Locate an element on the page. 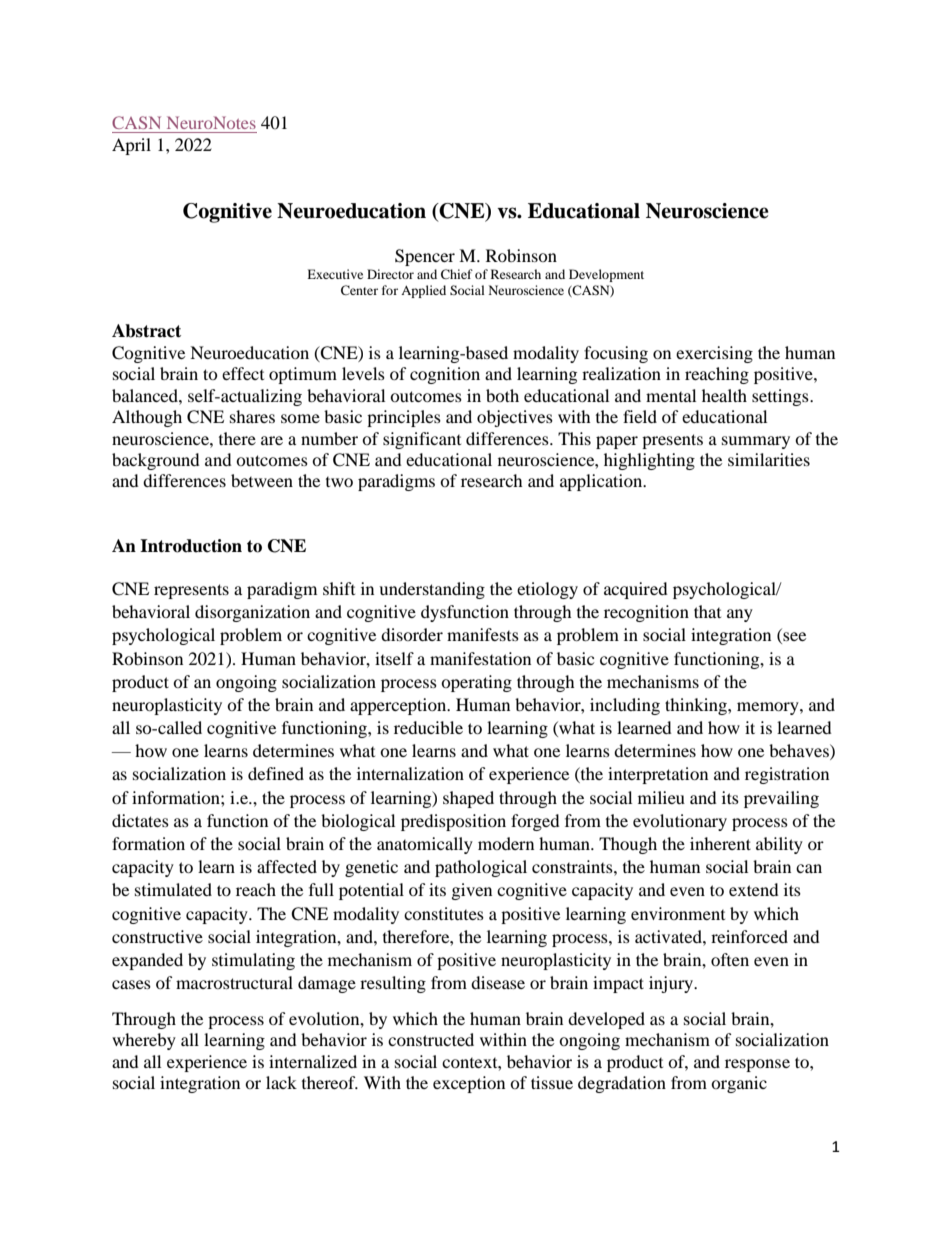  April is located at coordinates (131, 146).
